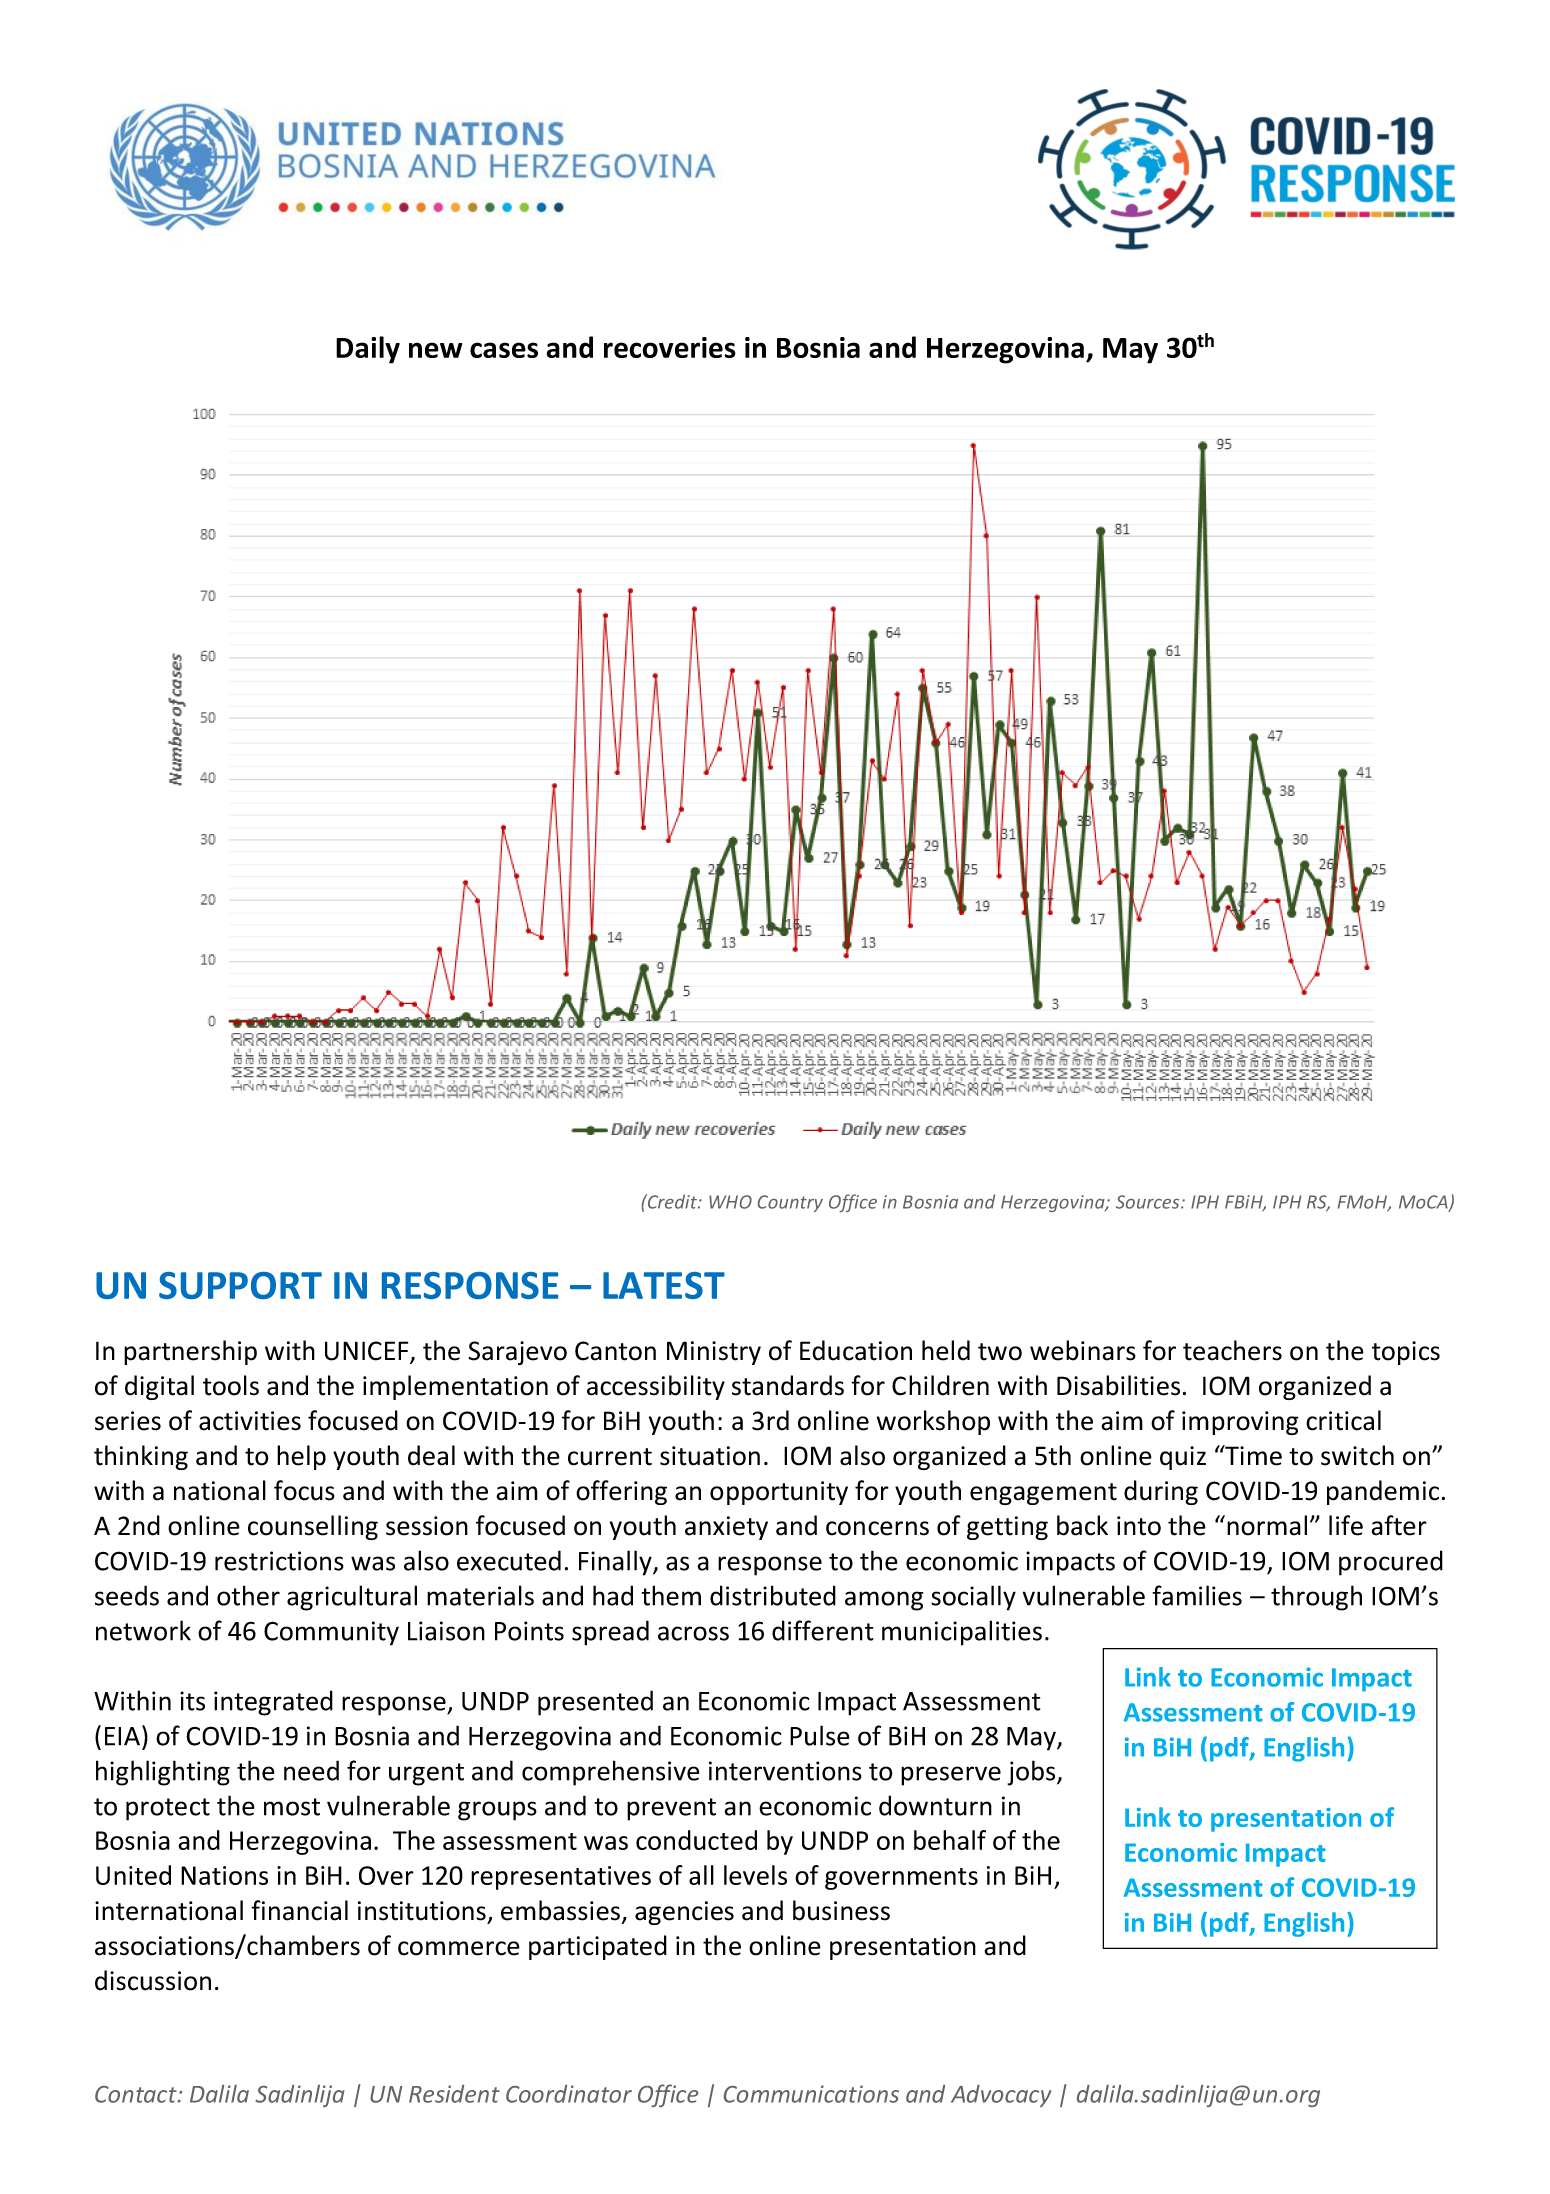  What do you see at coordinates (153, 1980) in the screenshot?
I see `discussion` at bounding box center [153, 1980].
